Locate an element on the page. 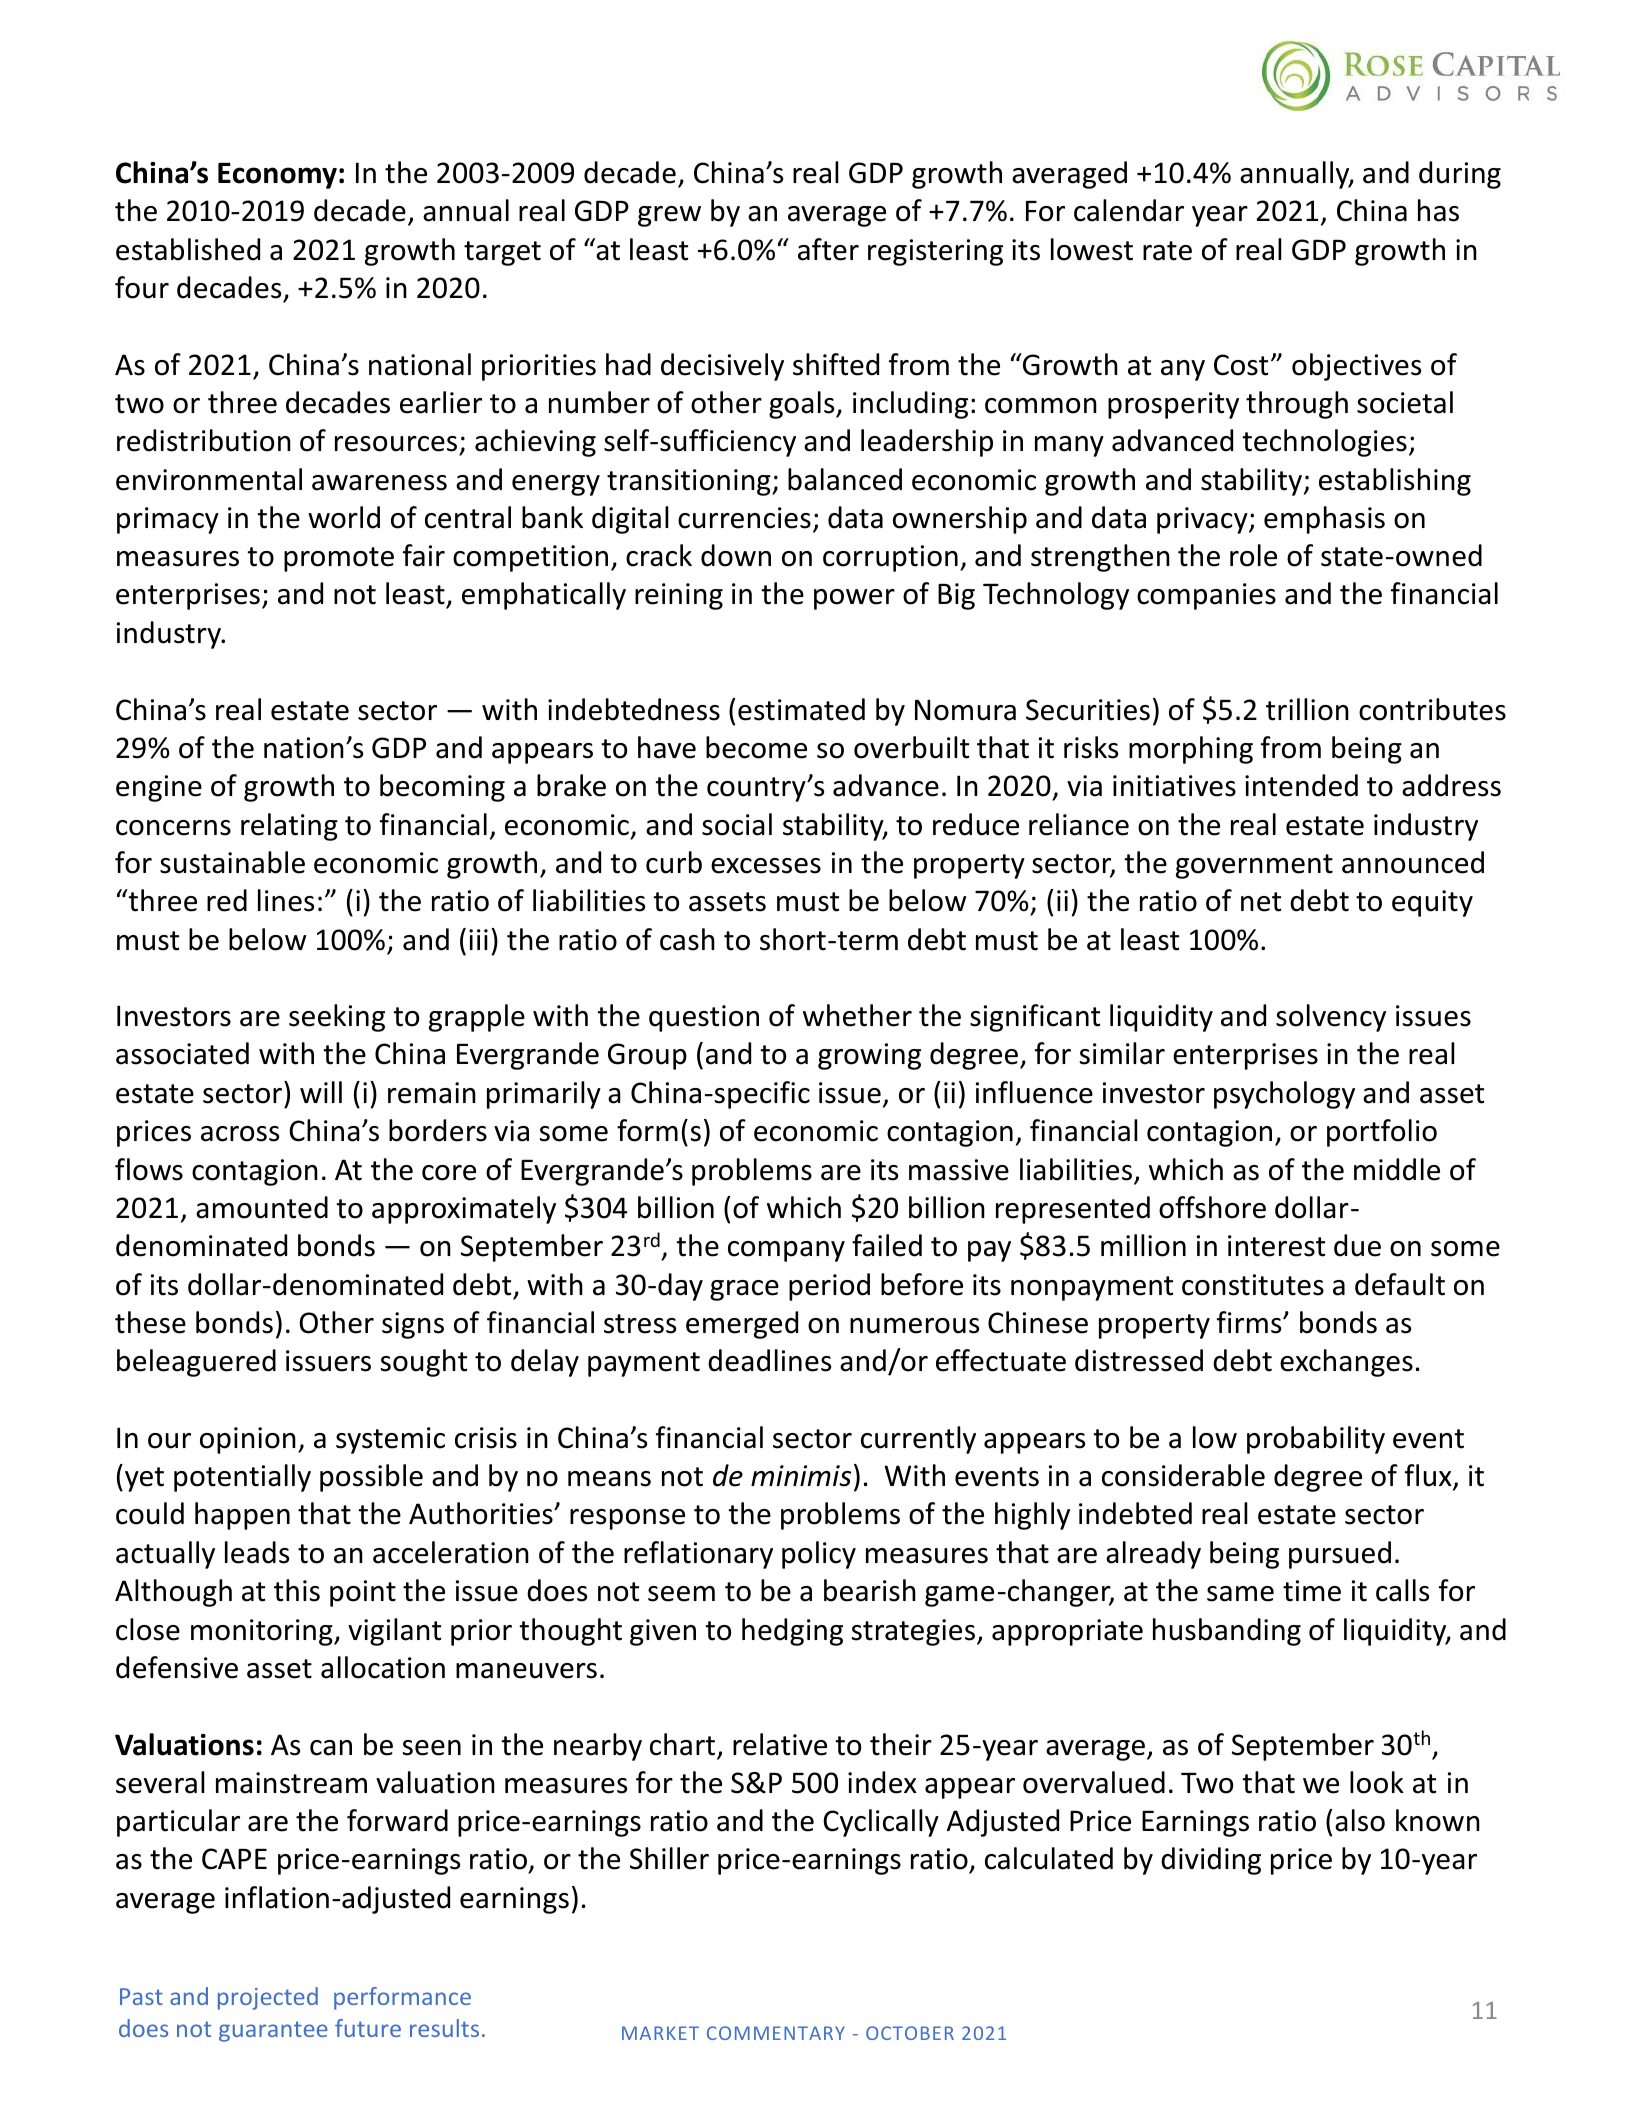  psychology is located at coordinates (1284, 1095).
